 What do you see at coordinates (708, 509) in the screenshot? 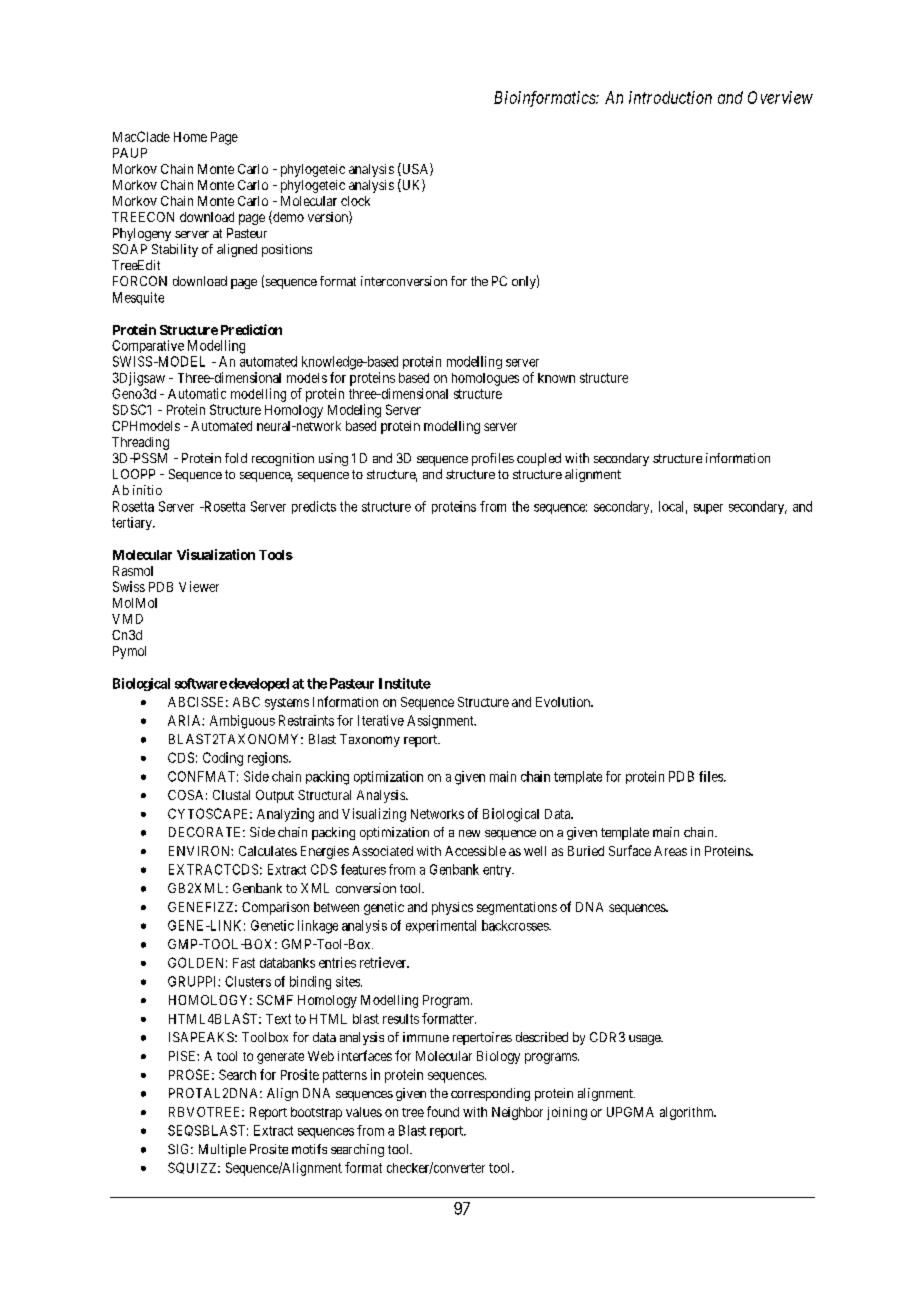
I see `super` at bounding box center [708, 509].
